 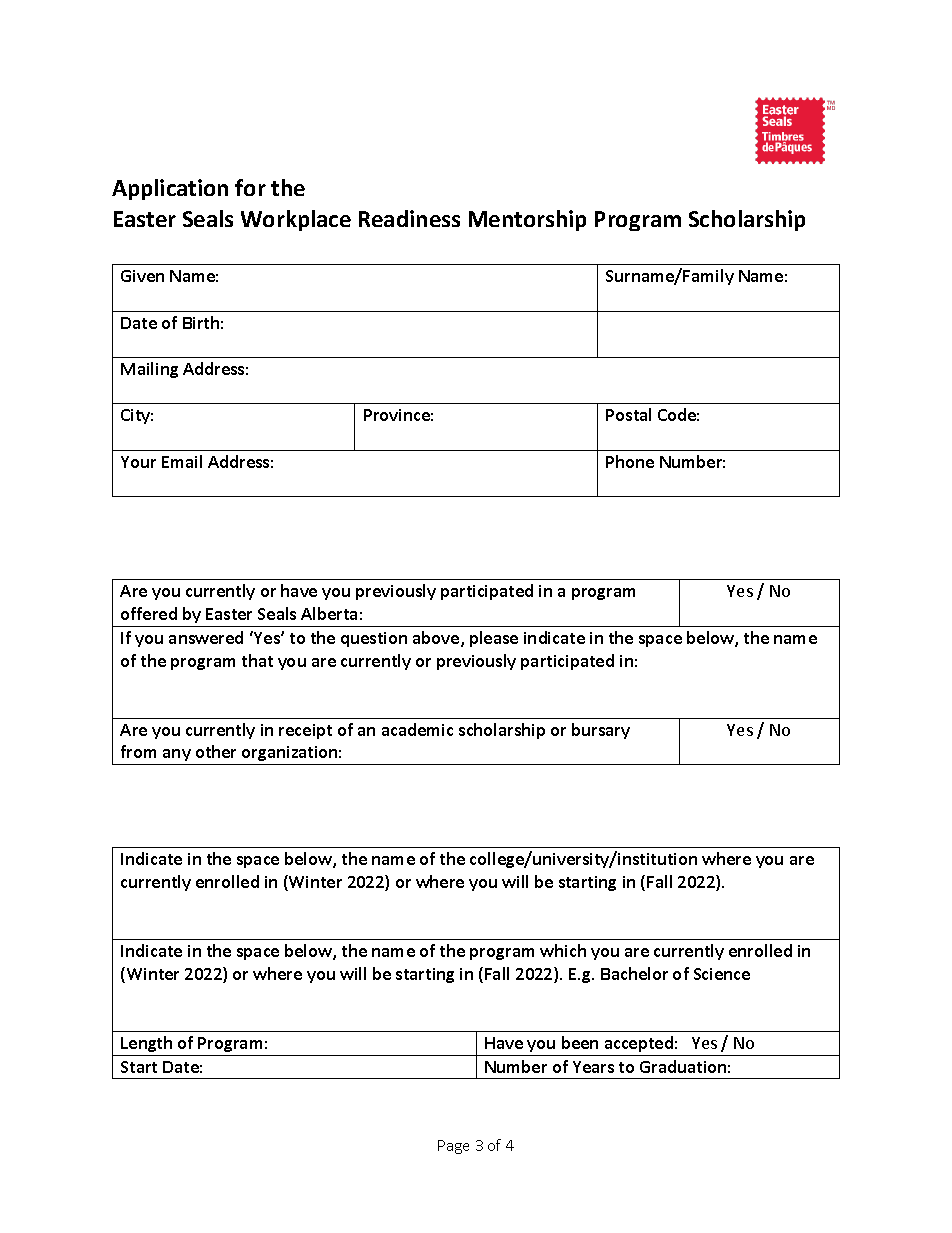 I want to click on above, so click(x=437, y=639).
